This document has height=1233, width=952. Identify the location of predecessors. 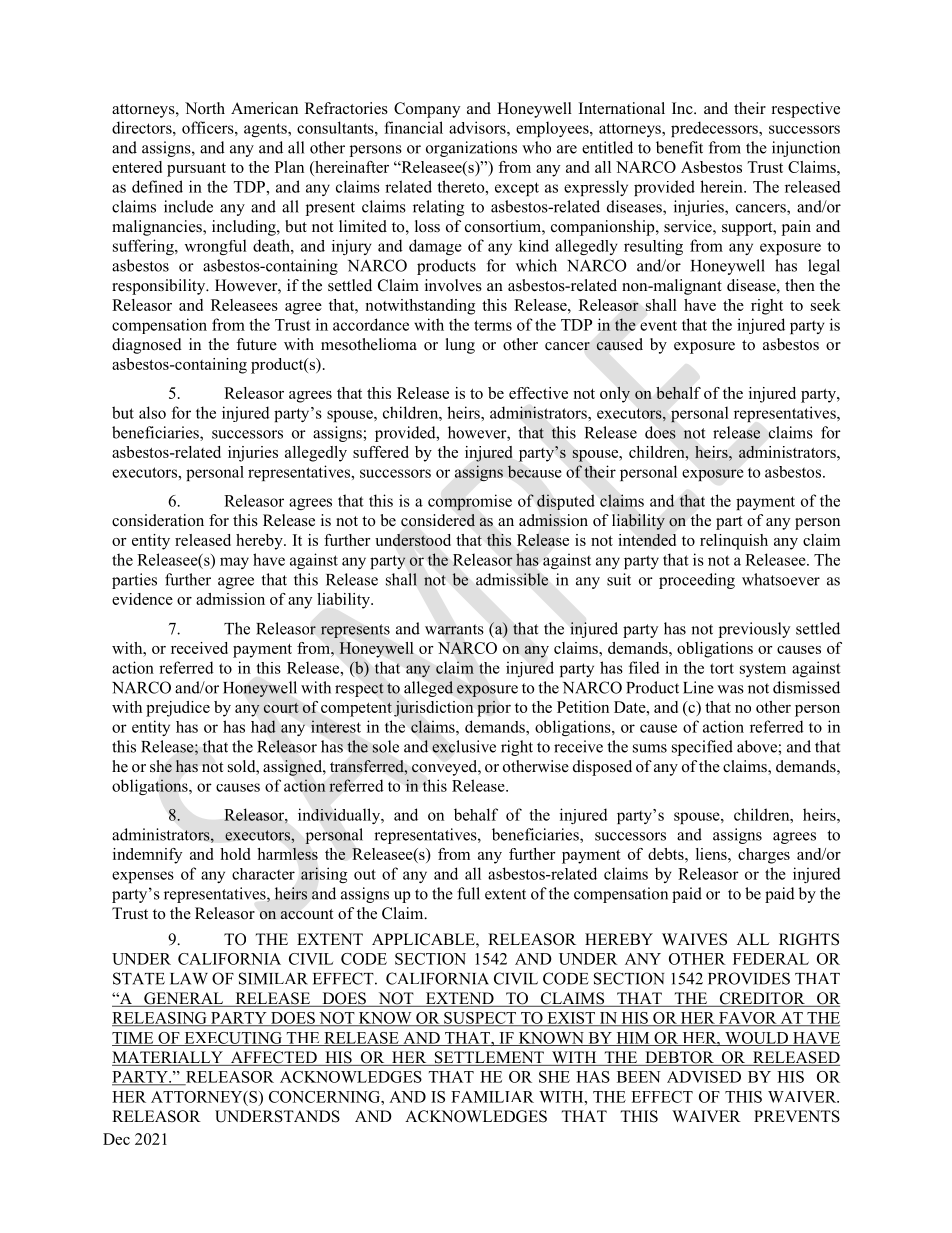
(715, 129).
